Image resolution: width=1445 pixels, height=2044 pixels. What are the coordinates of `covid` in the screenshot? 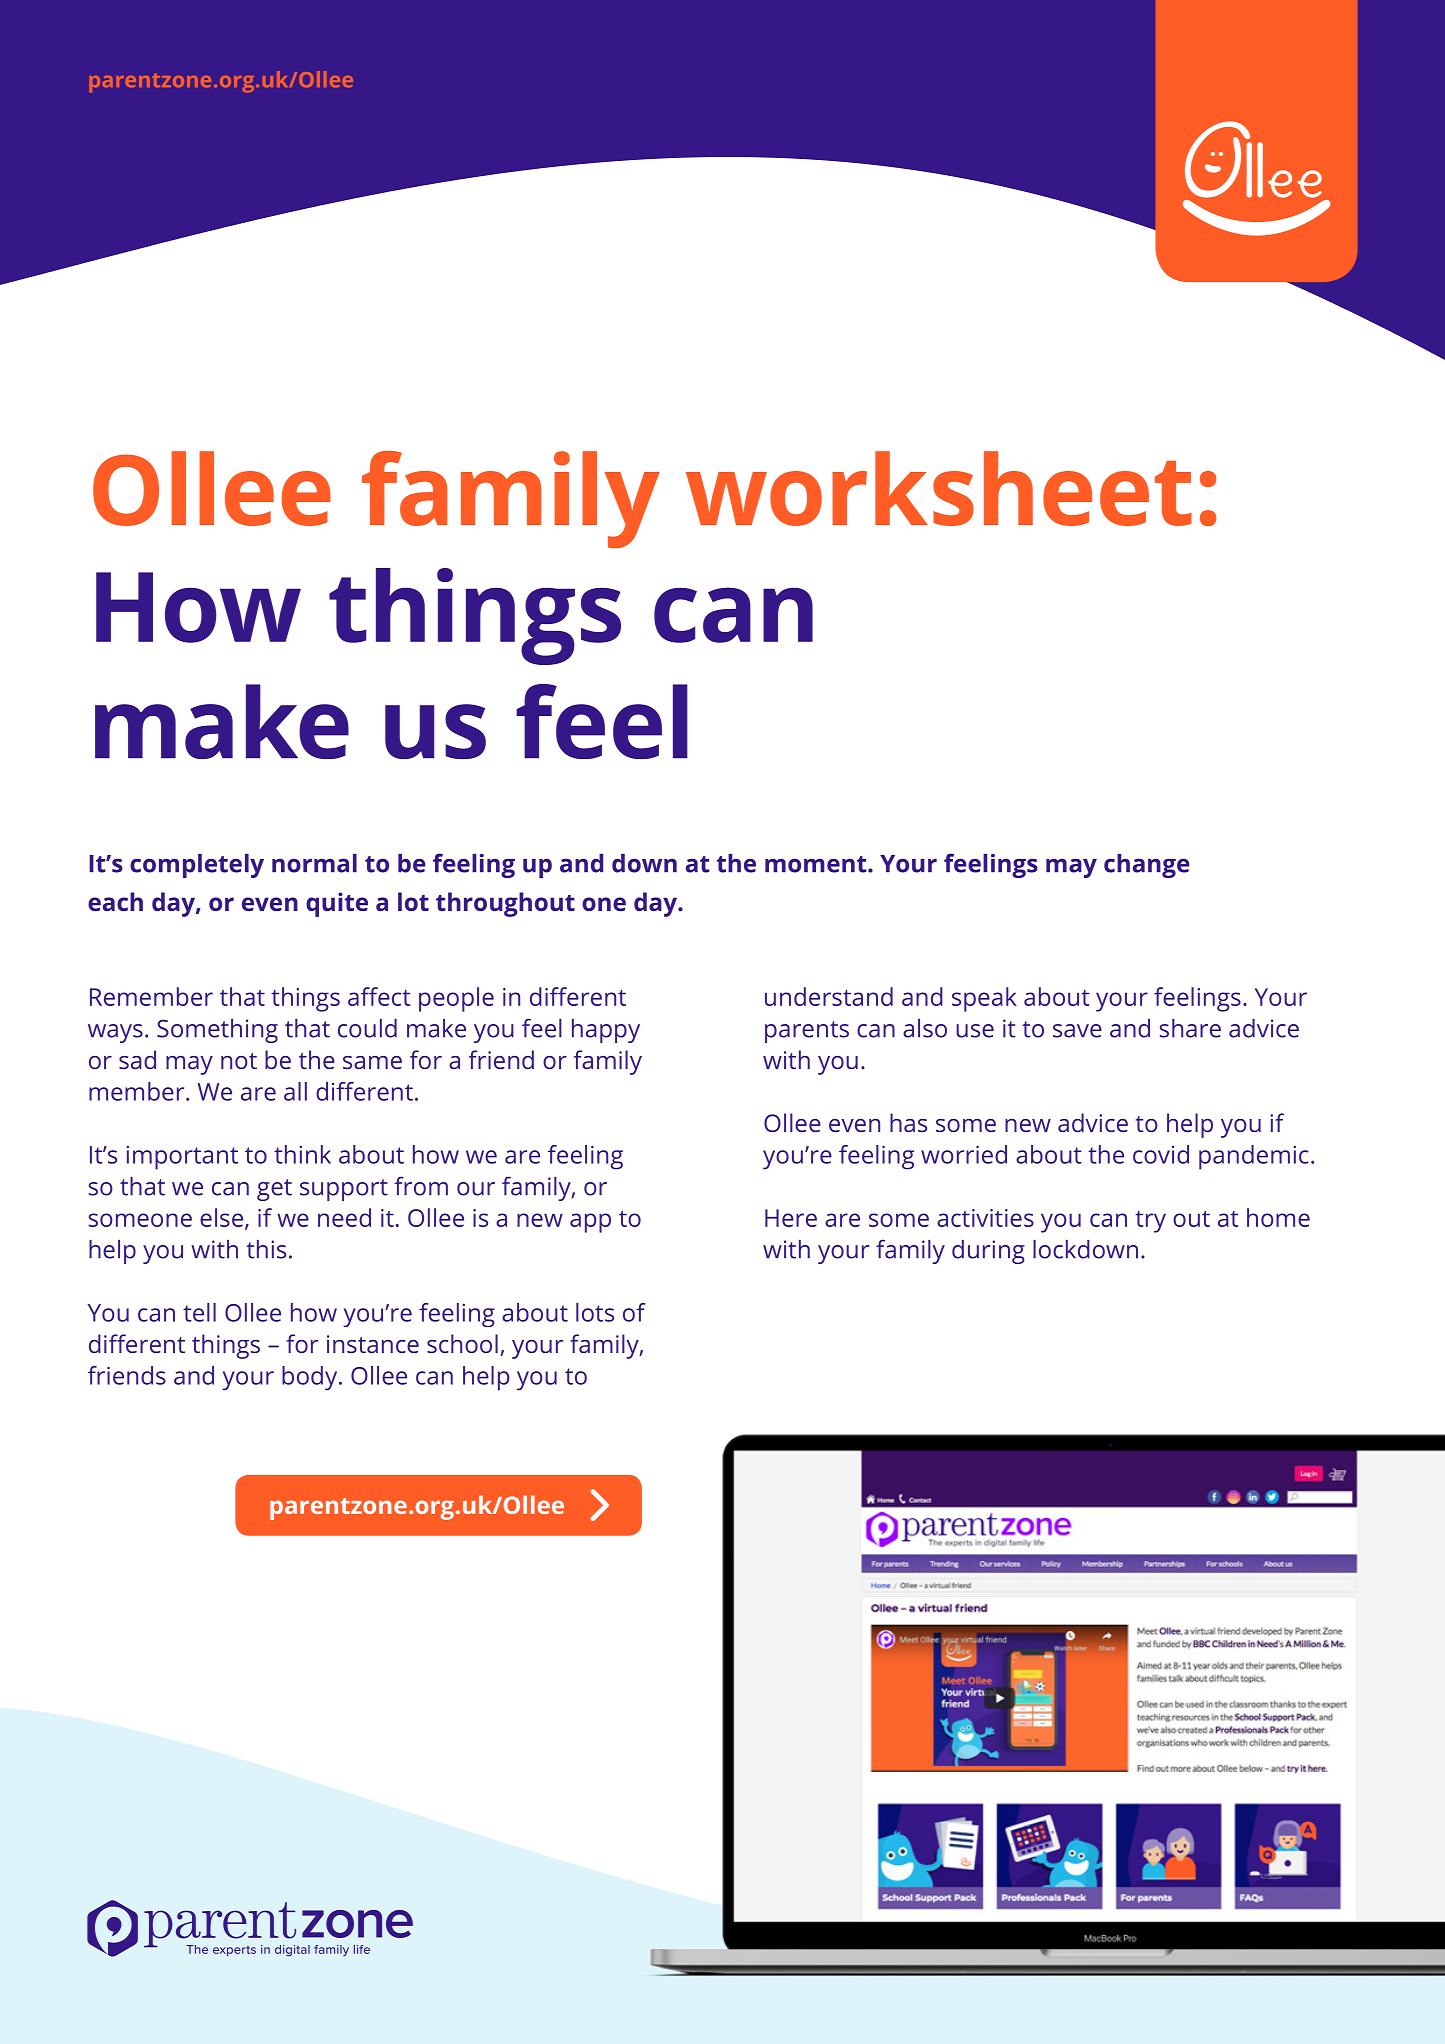 It's located at (1161, 1154).
